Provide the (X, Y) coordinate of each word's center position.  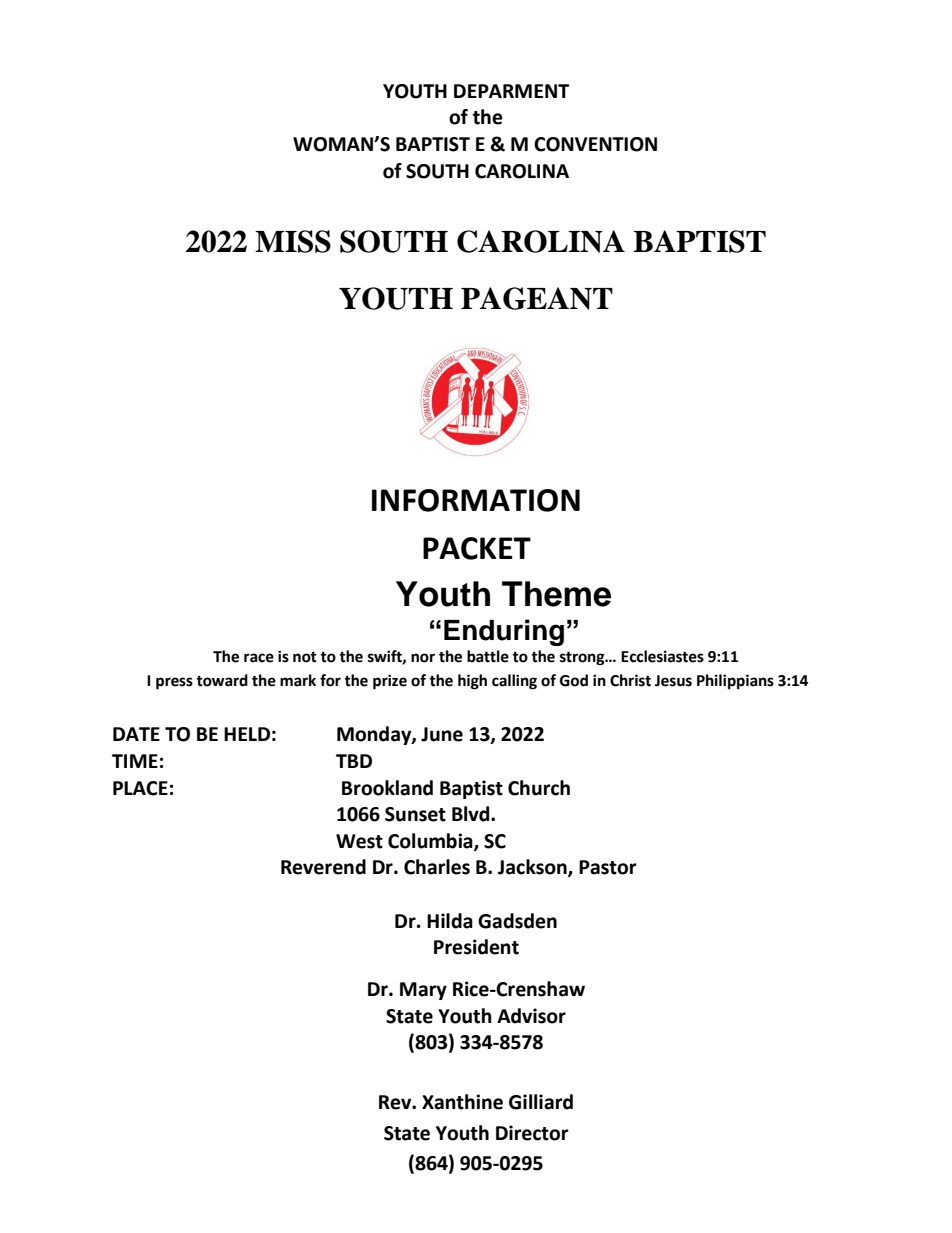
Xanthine (462, 1102)
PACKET (477, 548)
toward (222, 680)
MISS (293, 241)
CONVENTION (595, 144)
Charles (437, 867)
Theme (556, 594)
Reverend (323, 867)
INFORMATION (476, 500)
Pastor (608, 867)
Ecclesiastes (662, 656)
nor (423, 658)
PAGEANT (537, 298)
